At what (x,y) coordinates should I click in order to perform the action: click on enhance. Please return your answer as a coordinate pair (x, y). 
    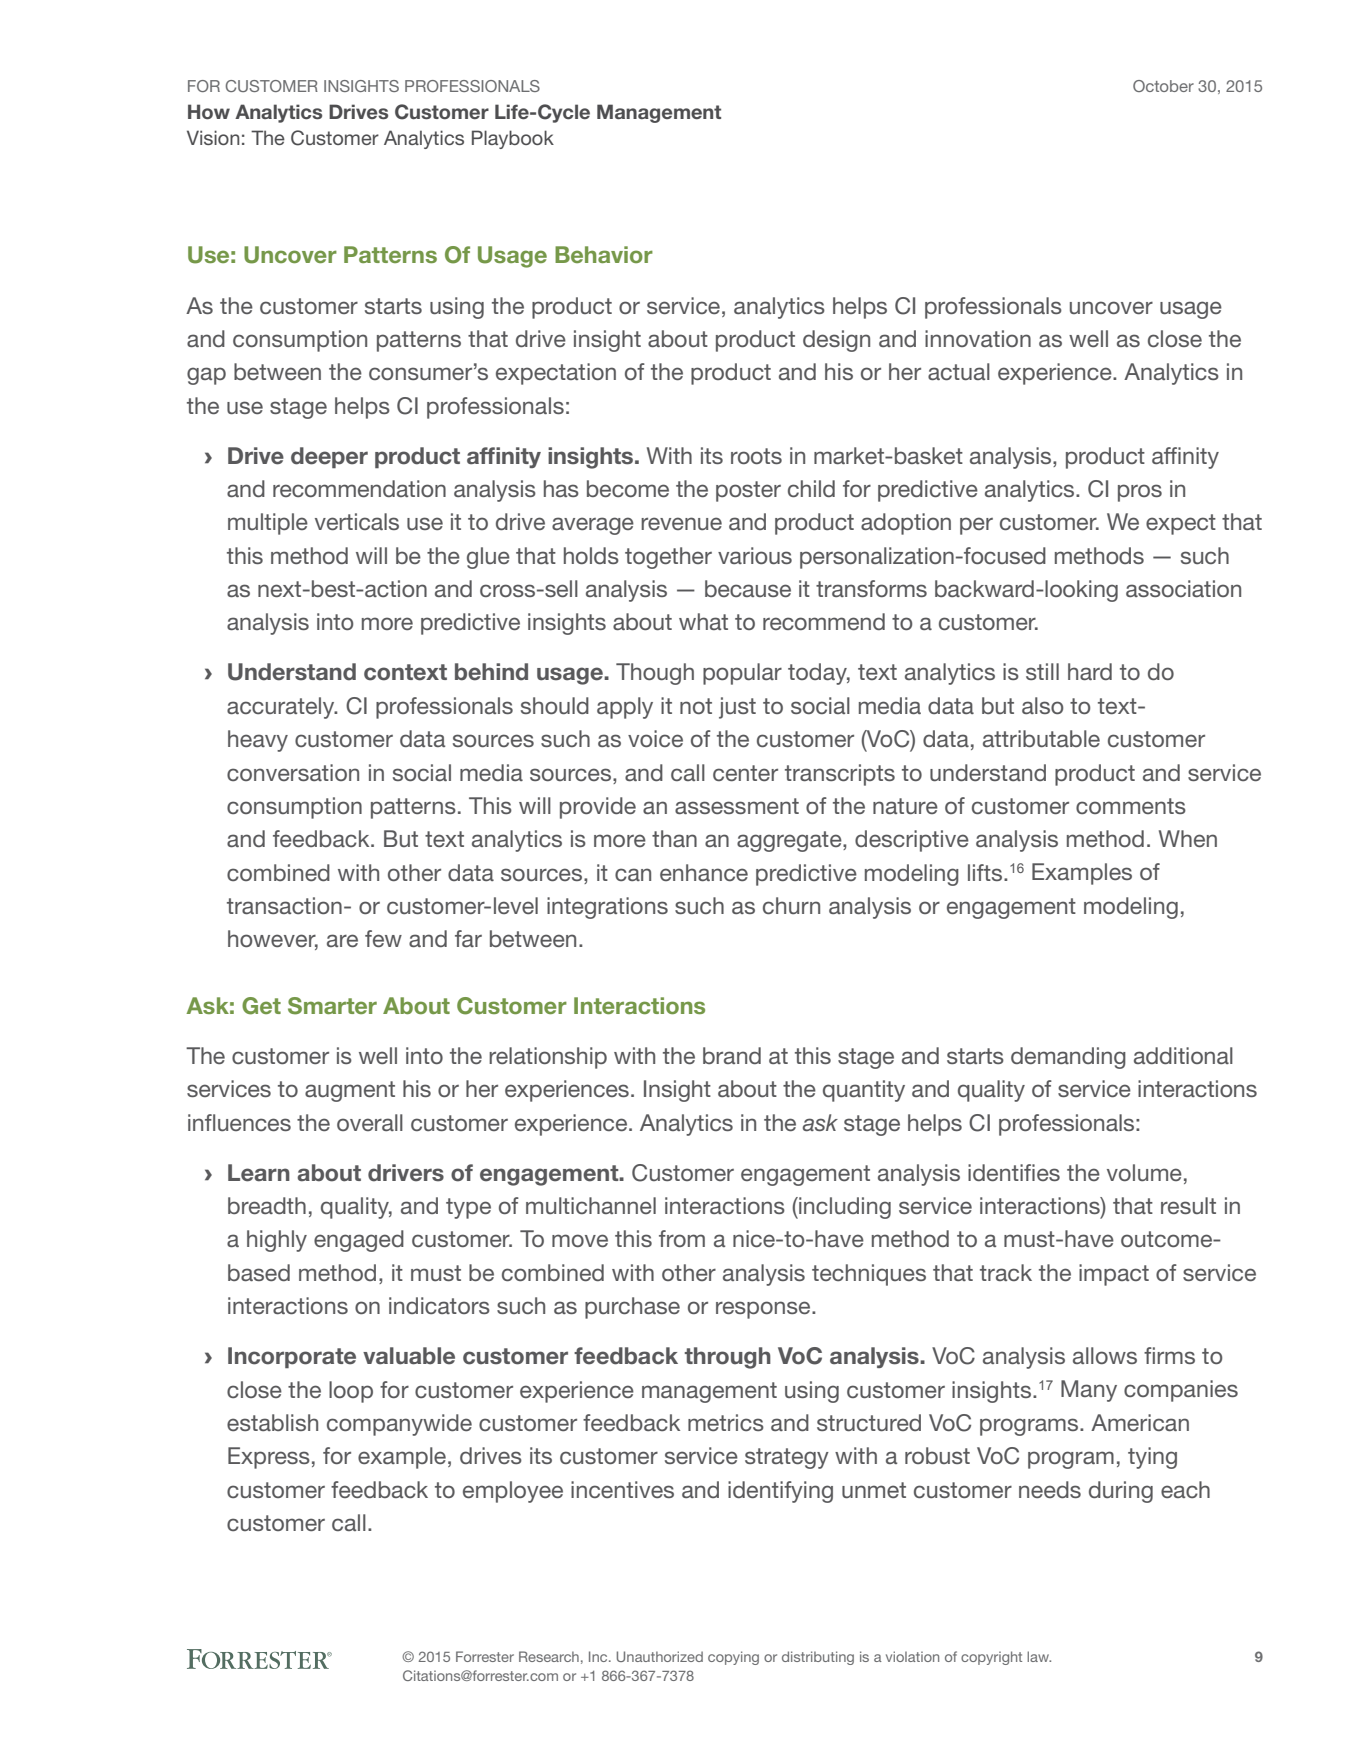
    Looking at the image, I should click on (704, 872).
